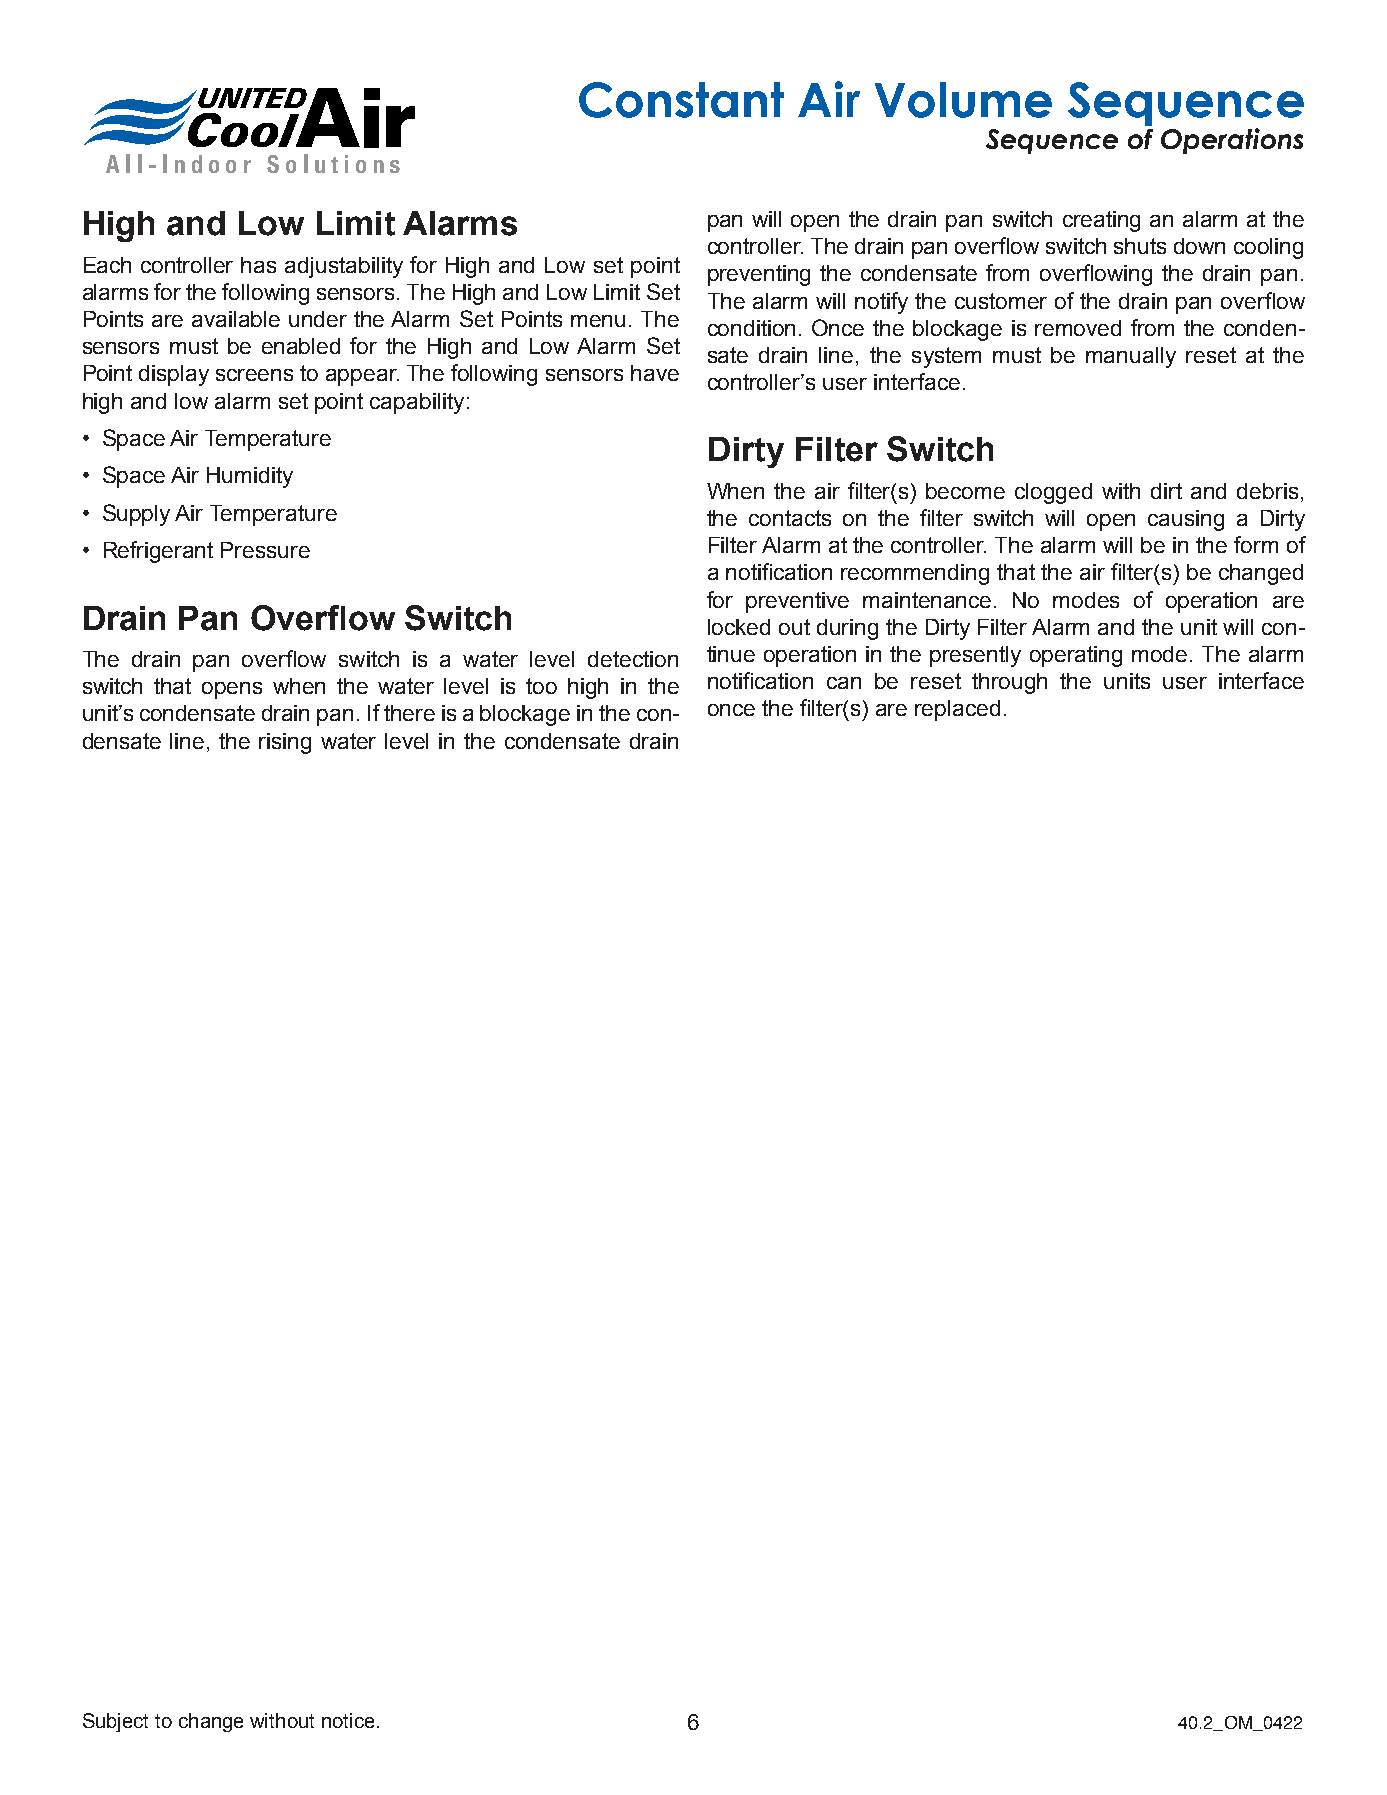 The width and height of the page is (1387, 1795). I want to click on notice, so click(348, 1720).
